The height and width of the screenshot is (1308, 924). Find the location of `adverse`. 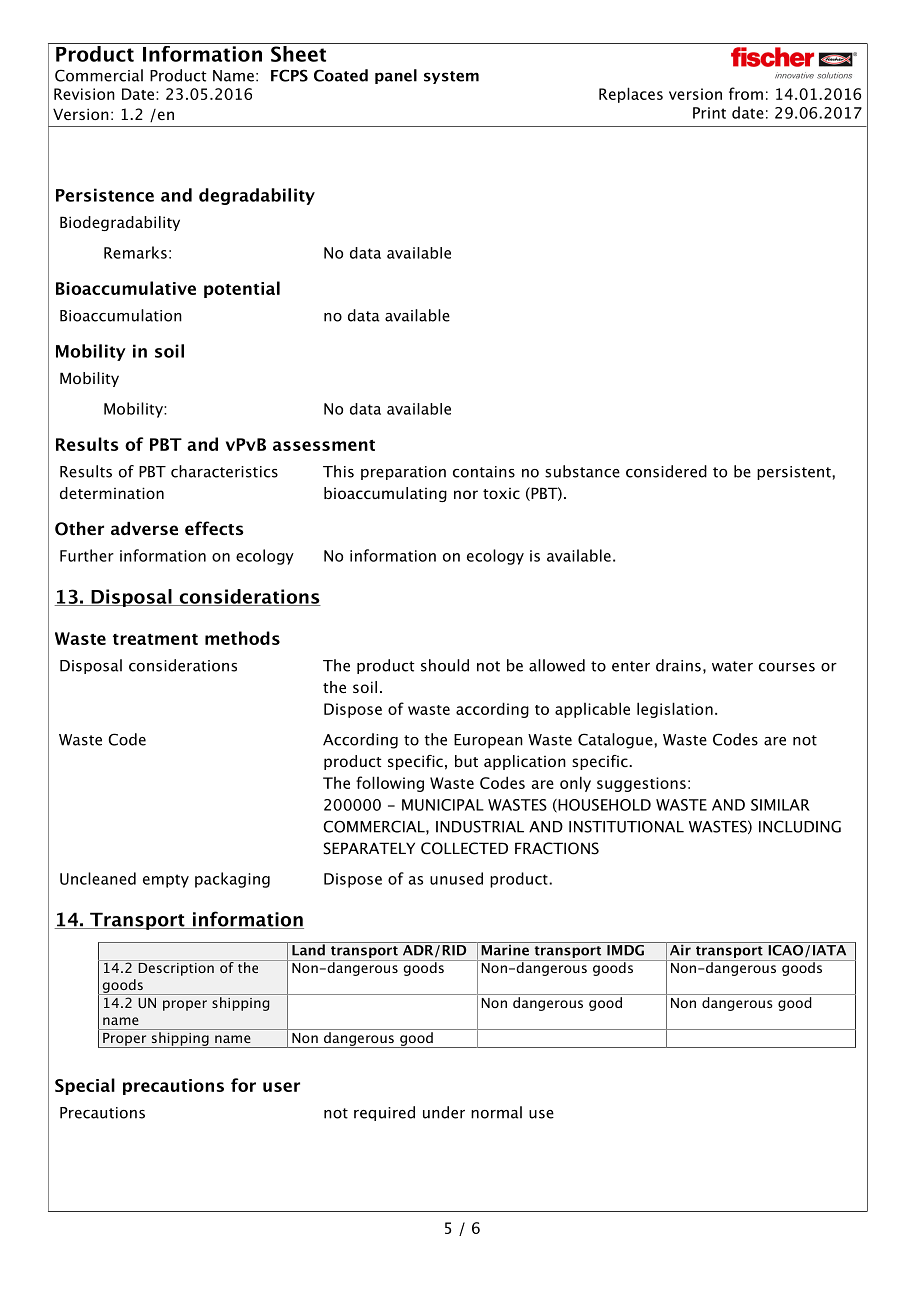

adverse is located at coordinates (144, 528).
